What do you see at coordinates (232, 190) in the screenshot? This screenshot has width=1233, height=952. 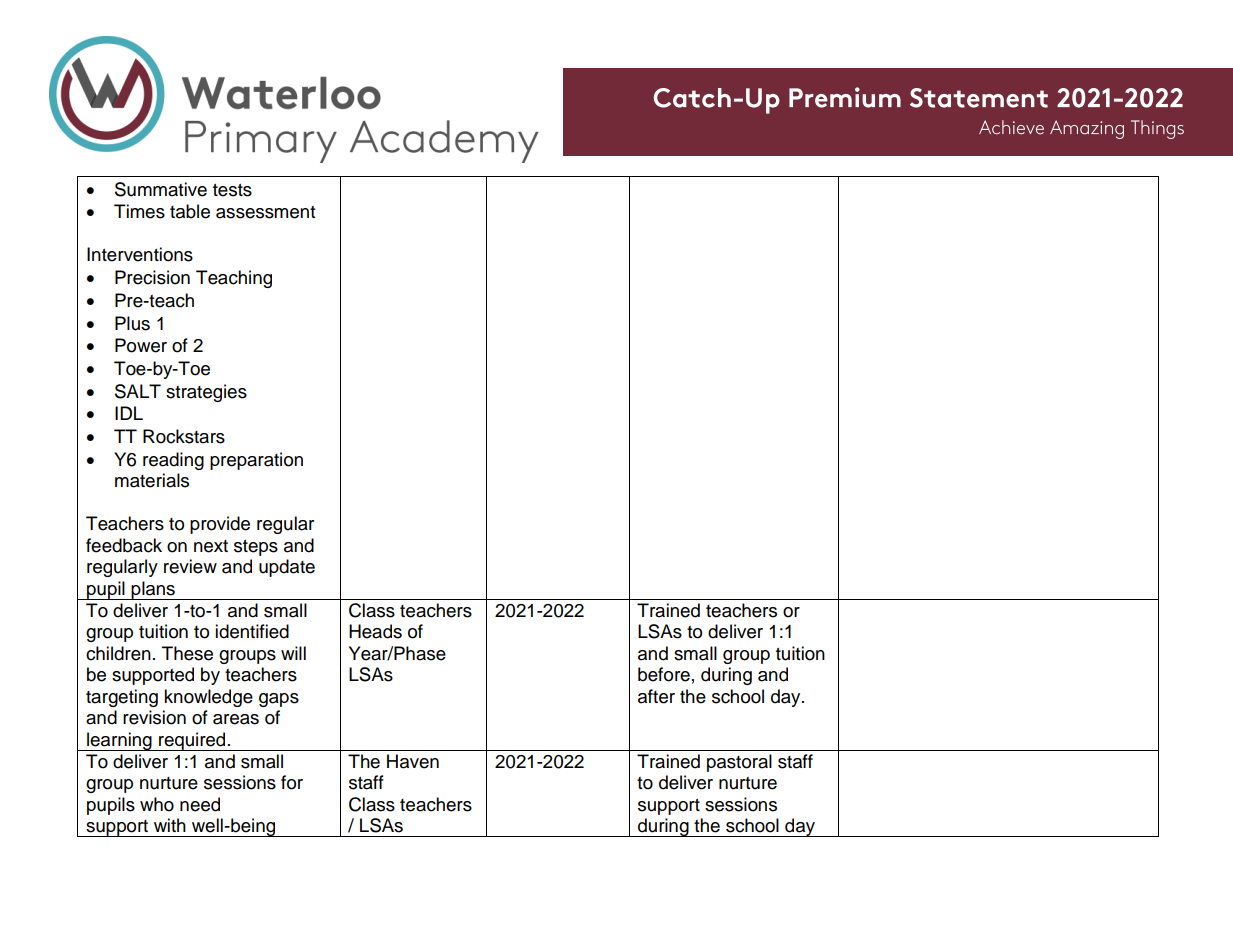 I see `tests` at bounding box center [232, 190].
